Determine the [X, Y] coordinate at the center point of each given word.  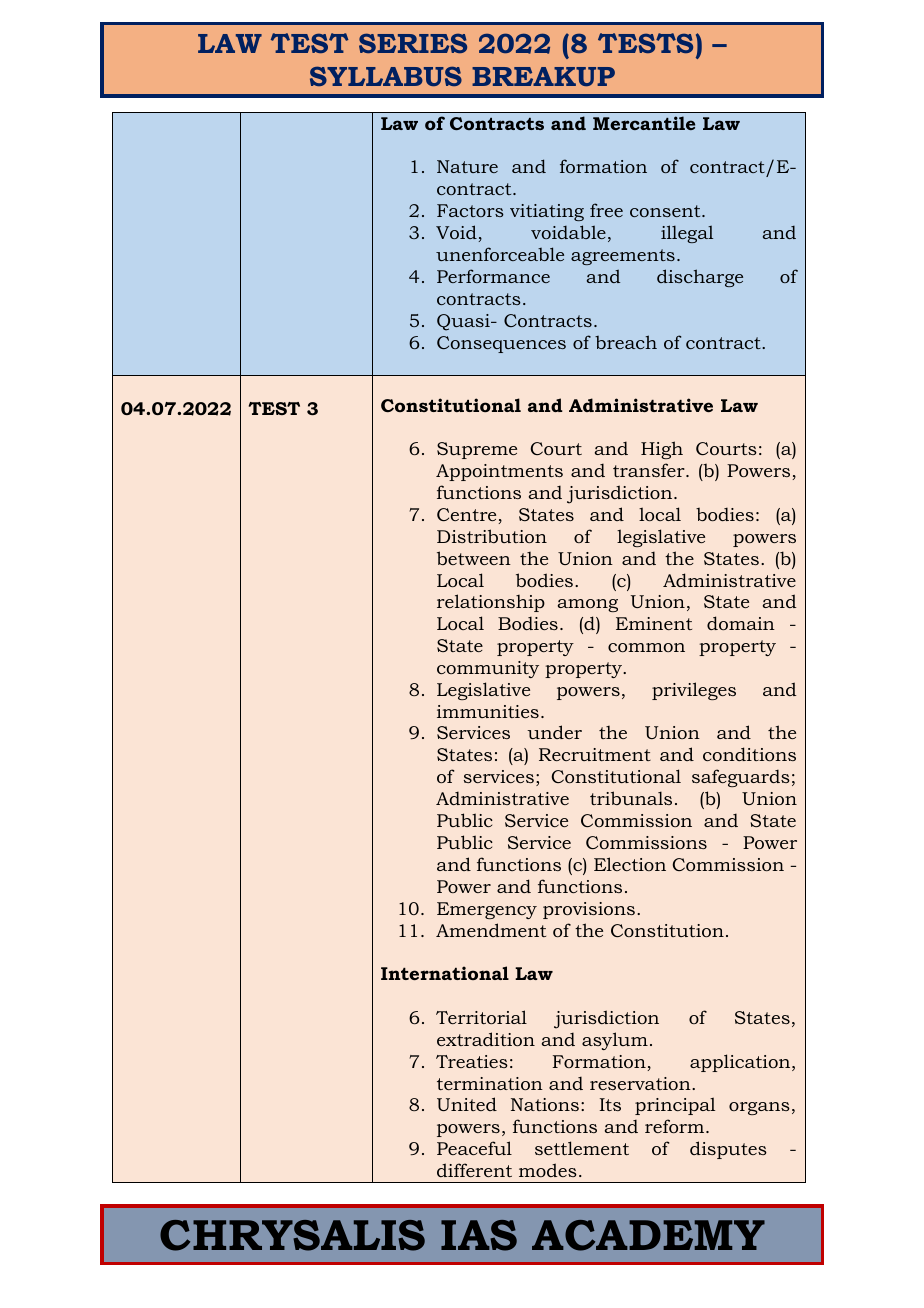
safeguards [741, 778]
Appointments [499, 472]
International [445, 973]
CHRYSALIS [292, 1235]
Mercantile [644, 123]
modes [548, 1170]
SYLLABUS [386, 76]
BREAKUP [543, 76]
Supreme [477, 450]
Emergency [487, 910]
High [662, 450]
